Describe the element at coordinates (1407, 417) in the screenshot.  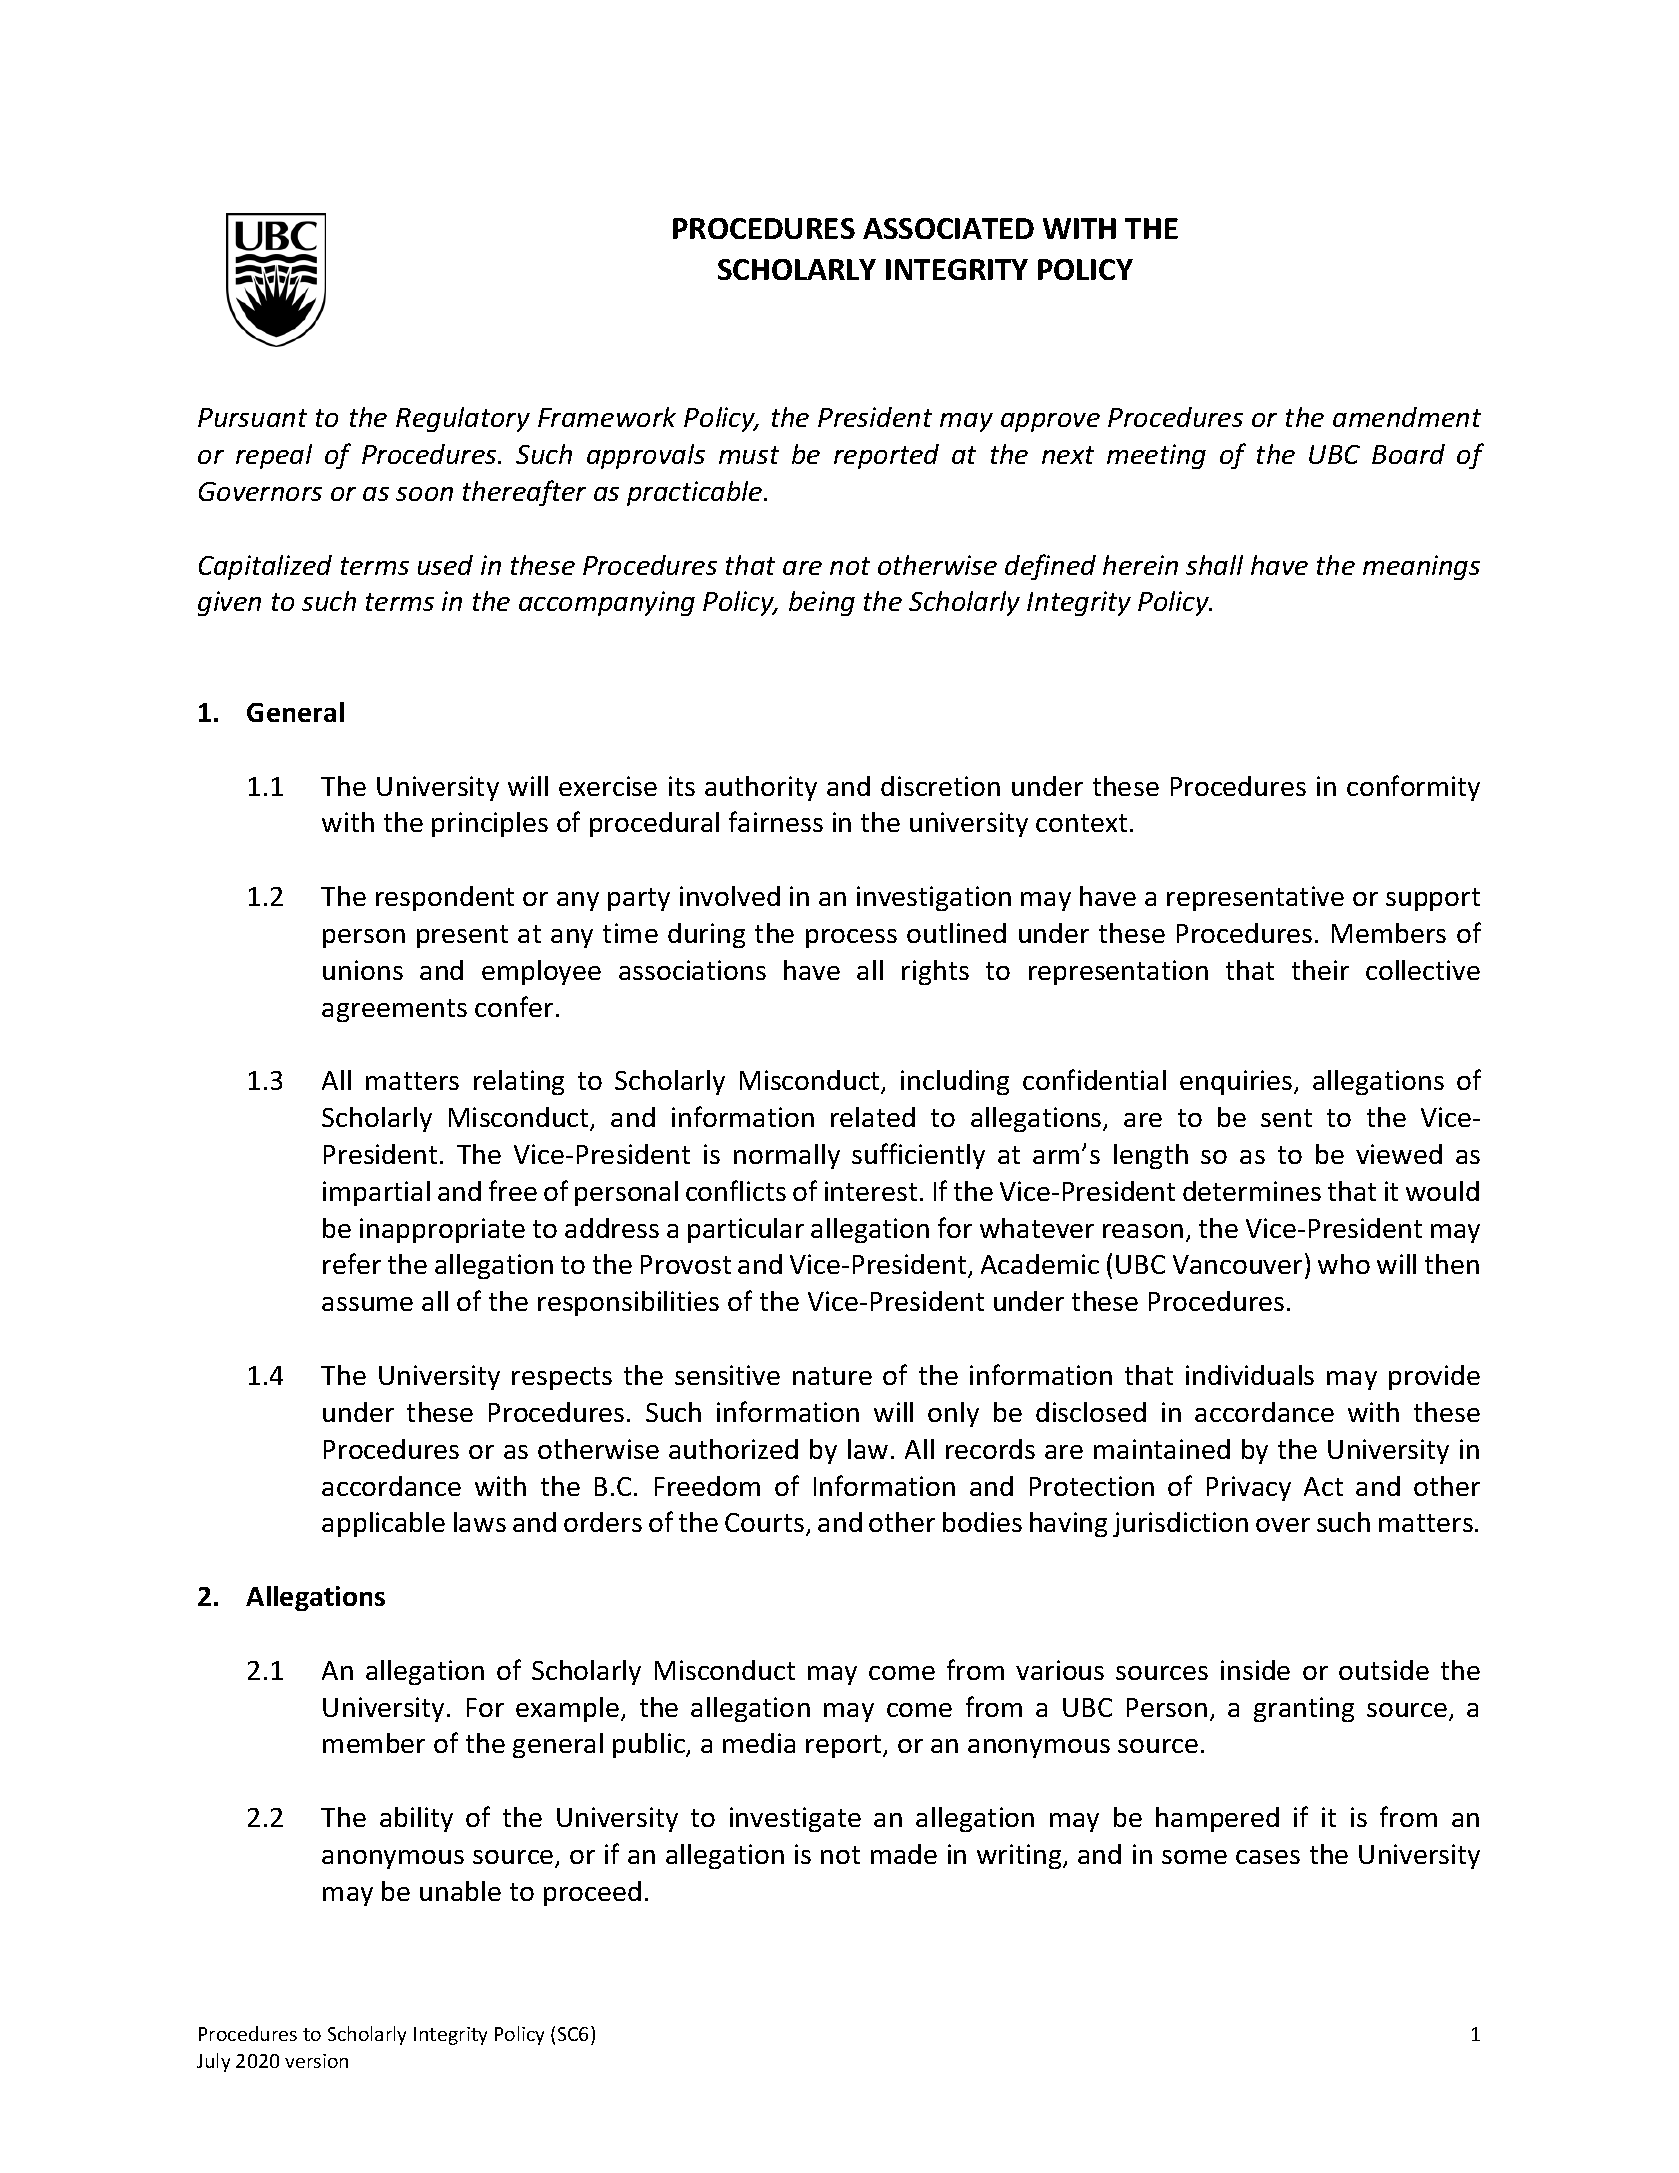
I see `amendment` at that location.
